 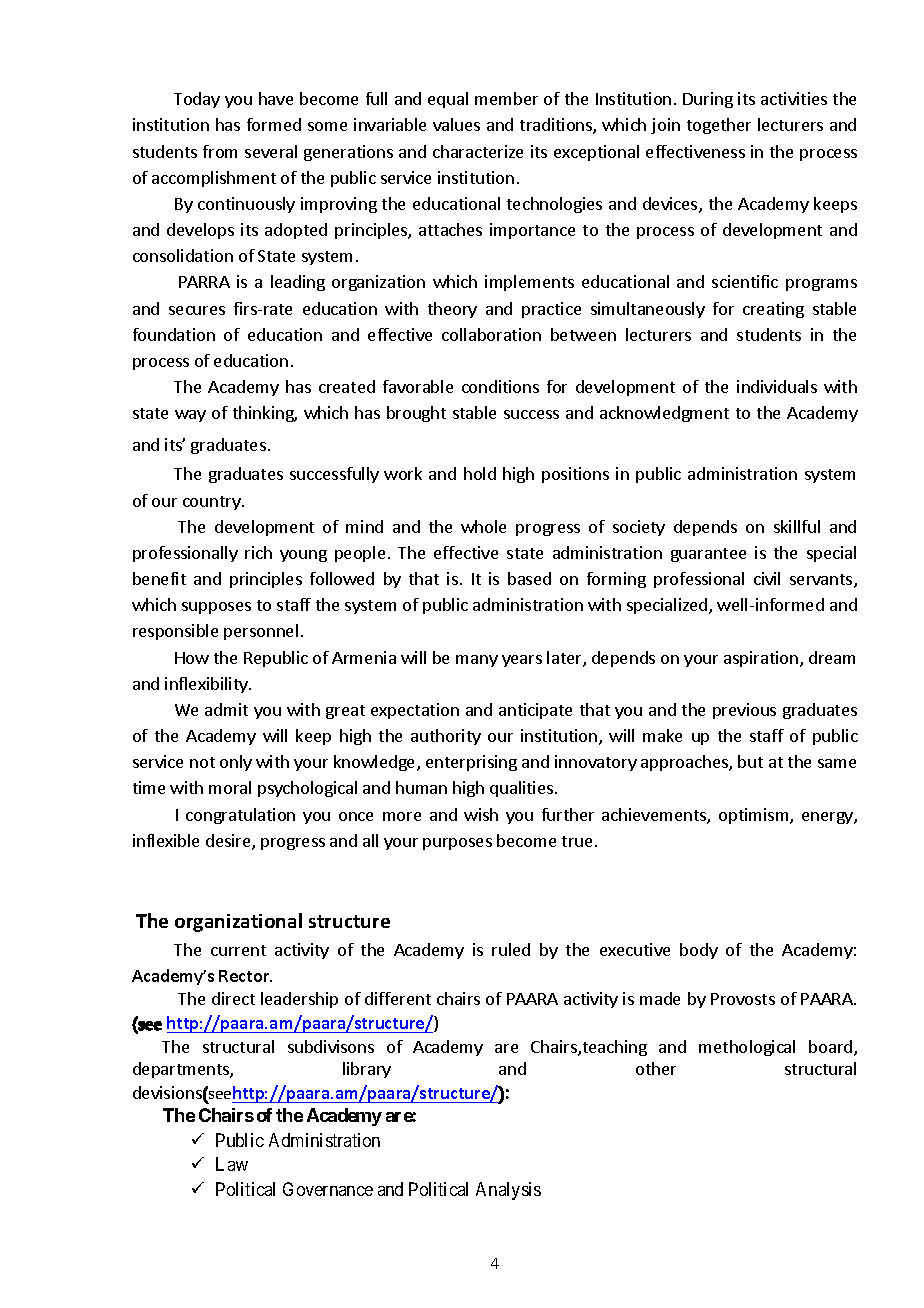 What do you see at coordinates (213, 503) in the screenshot?
I see `country` at bounding box center [213, 503].
